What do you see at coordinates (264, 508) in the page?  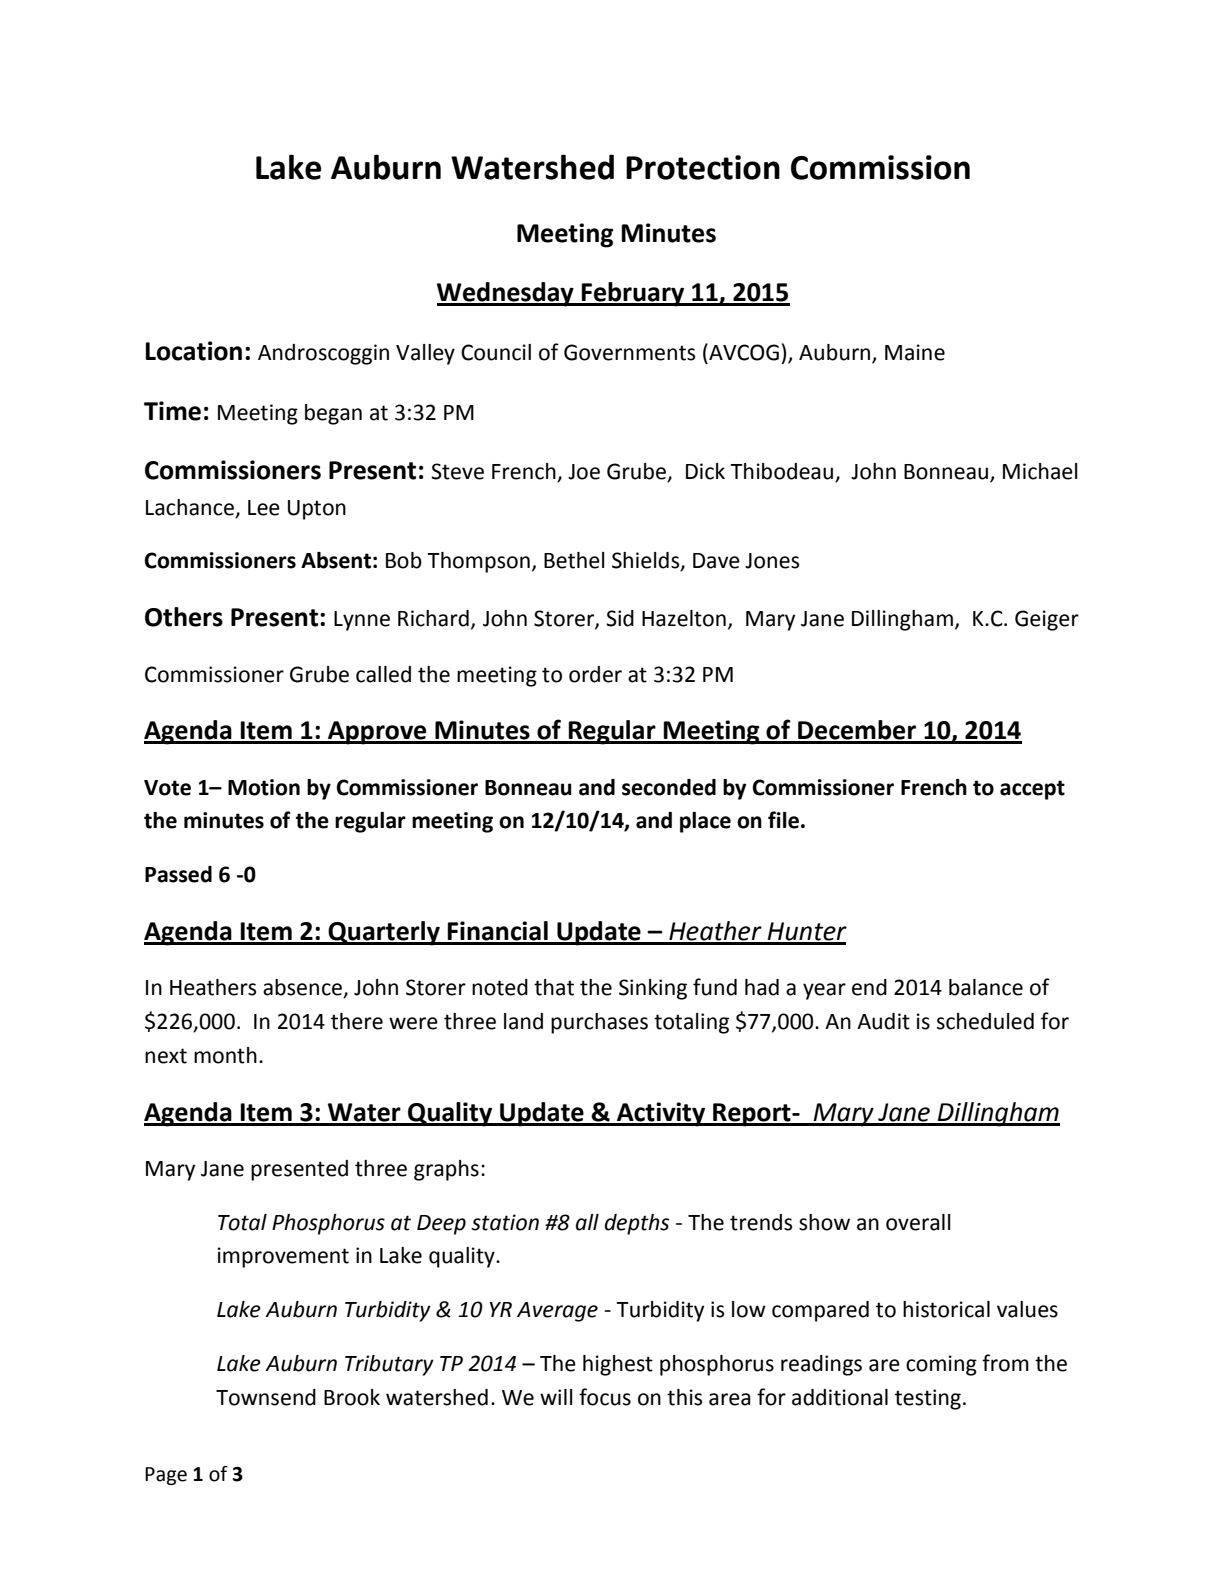 I see `Lee` at bounding box center [264, 508].
